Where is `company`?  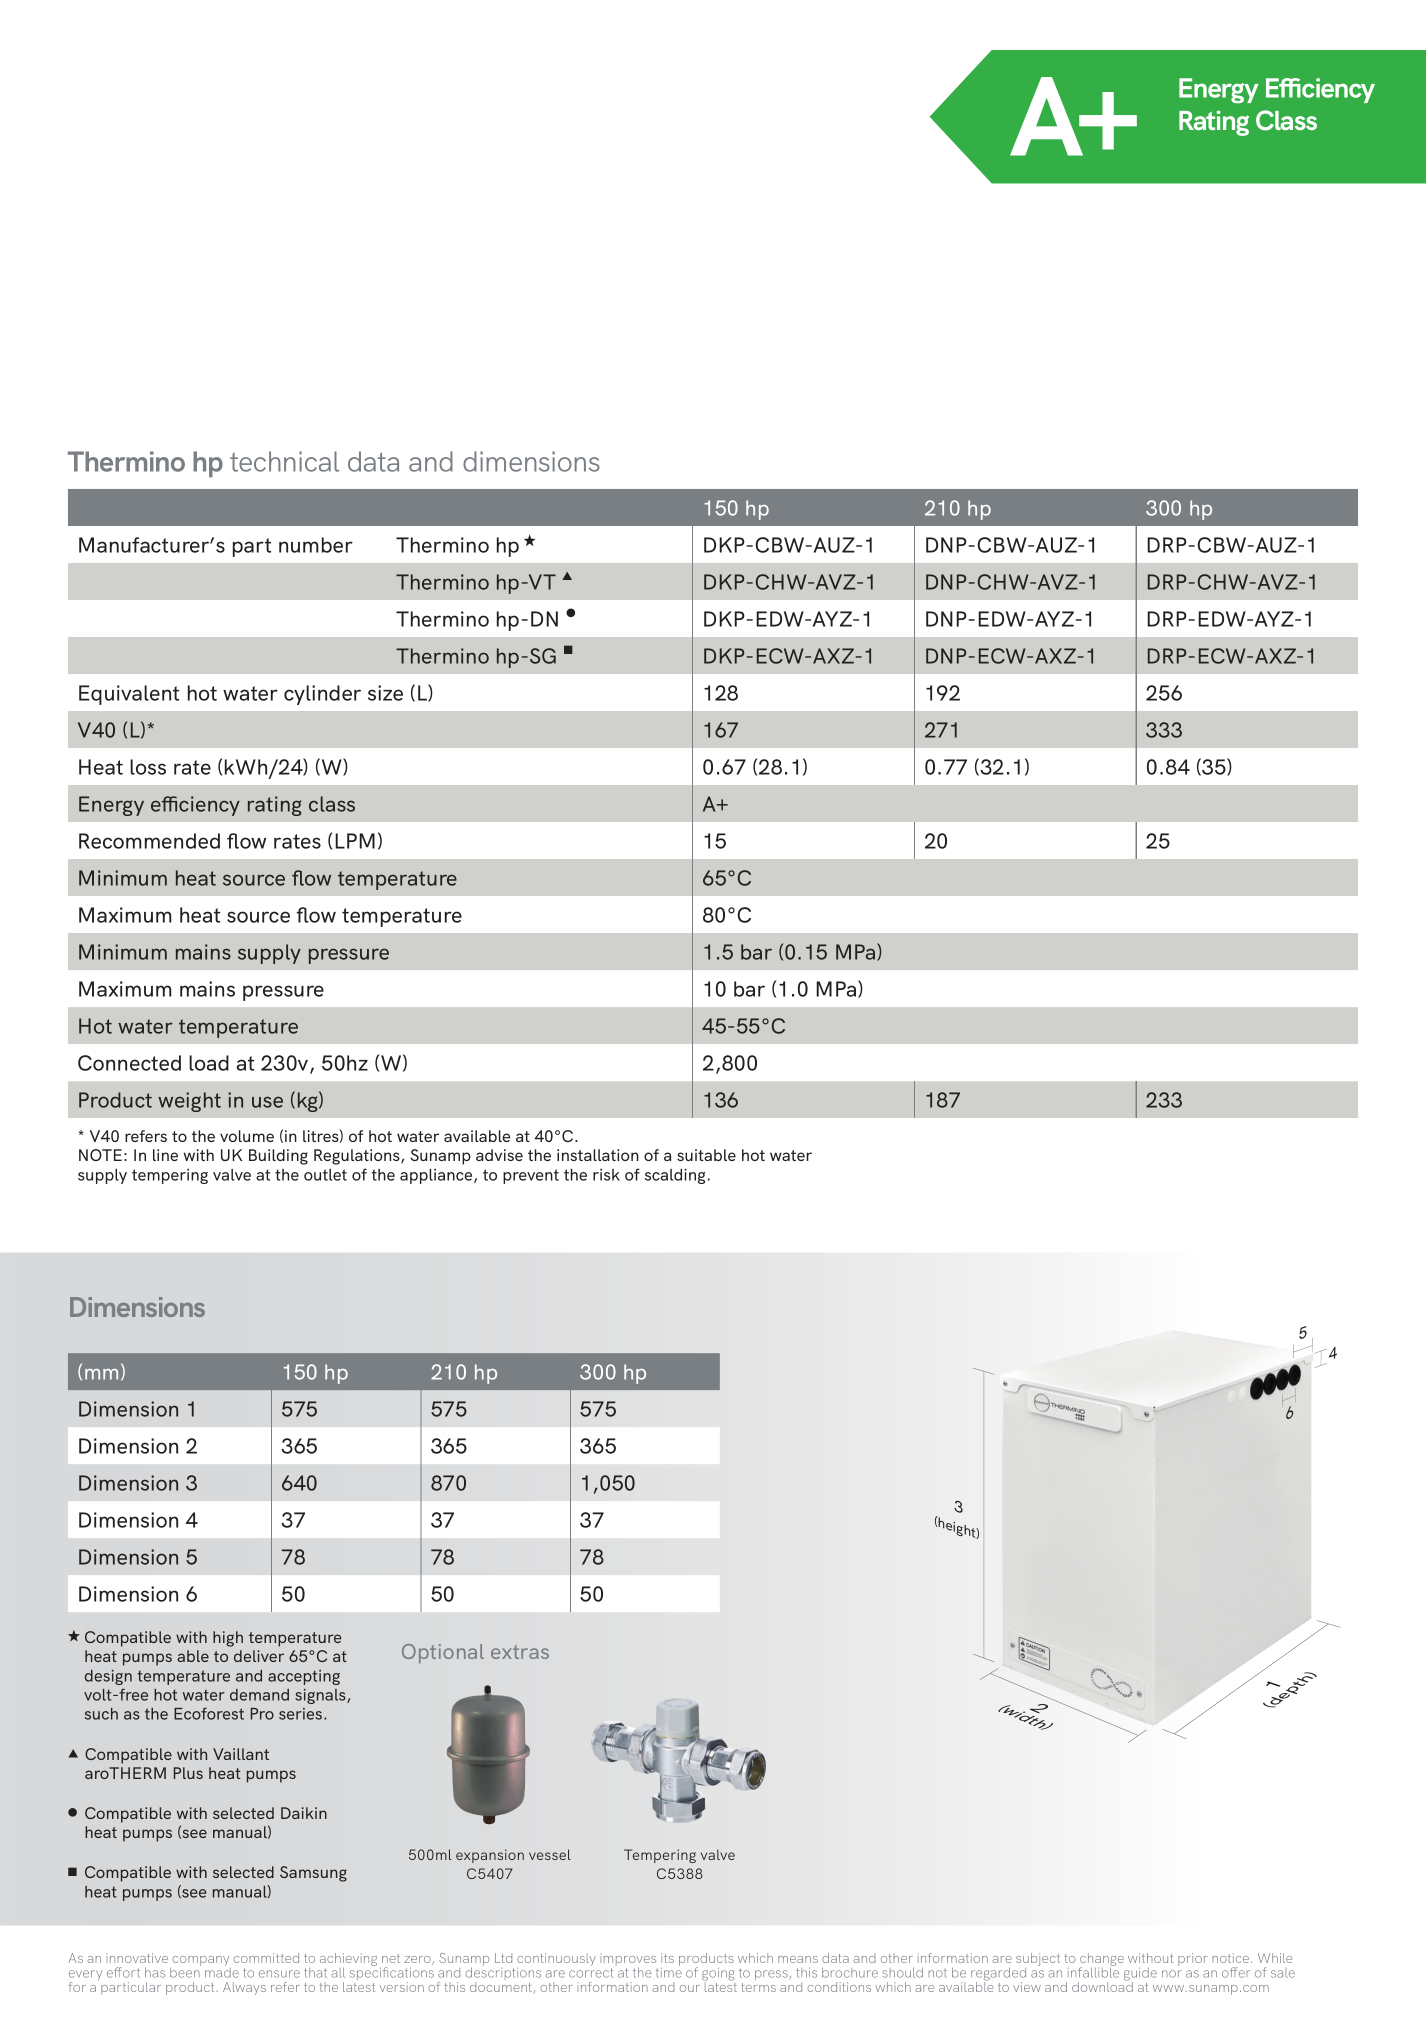 company is located at coordinates (200, 1962).
